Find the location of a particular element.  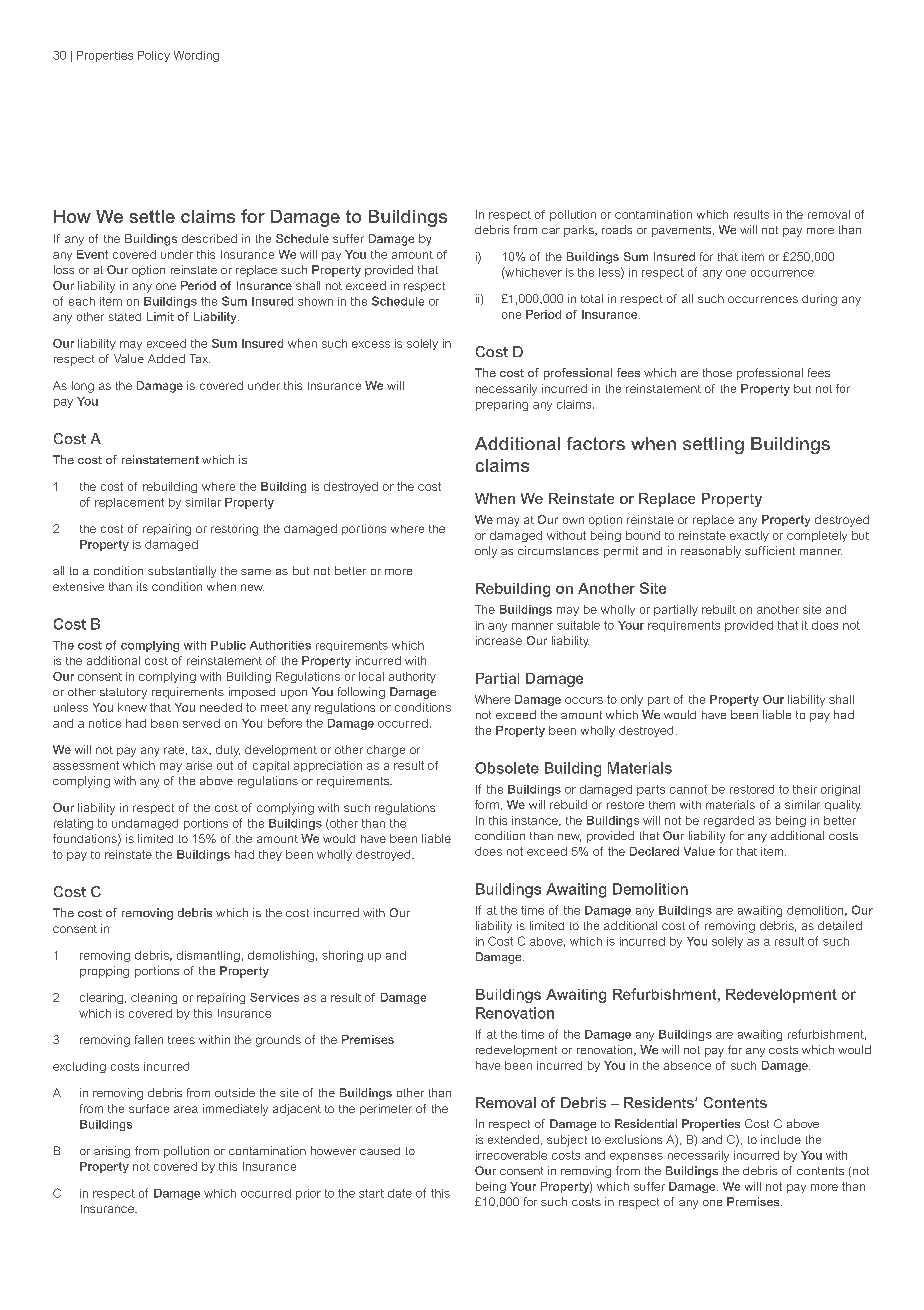

car is located at coordinates (551, 231).
